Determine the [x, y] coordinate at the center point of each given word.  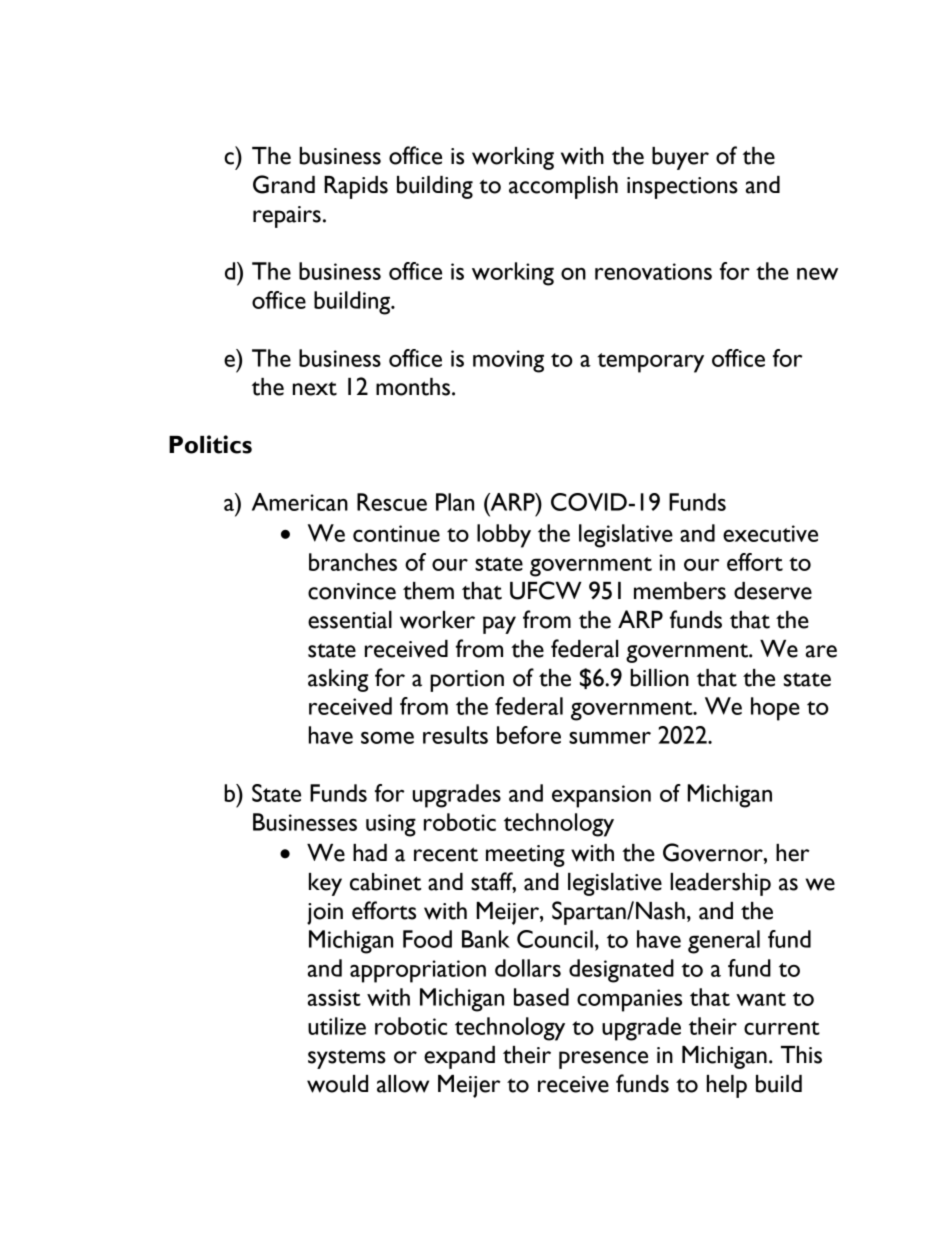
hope [775, 709]
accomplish [563, 187]
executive [770, 533]
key [325, 884]
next [315, 389]
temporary [651, 363]
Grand [284, 184]
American [300, 502]
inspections [682, 188]
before [529, 735]
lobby [504, 536]
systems [347, 1059]
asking [338, 680]
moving [508, 361]
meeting [525, 856]
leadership [720, 884]
